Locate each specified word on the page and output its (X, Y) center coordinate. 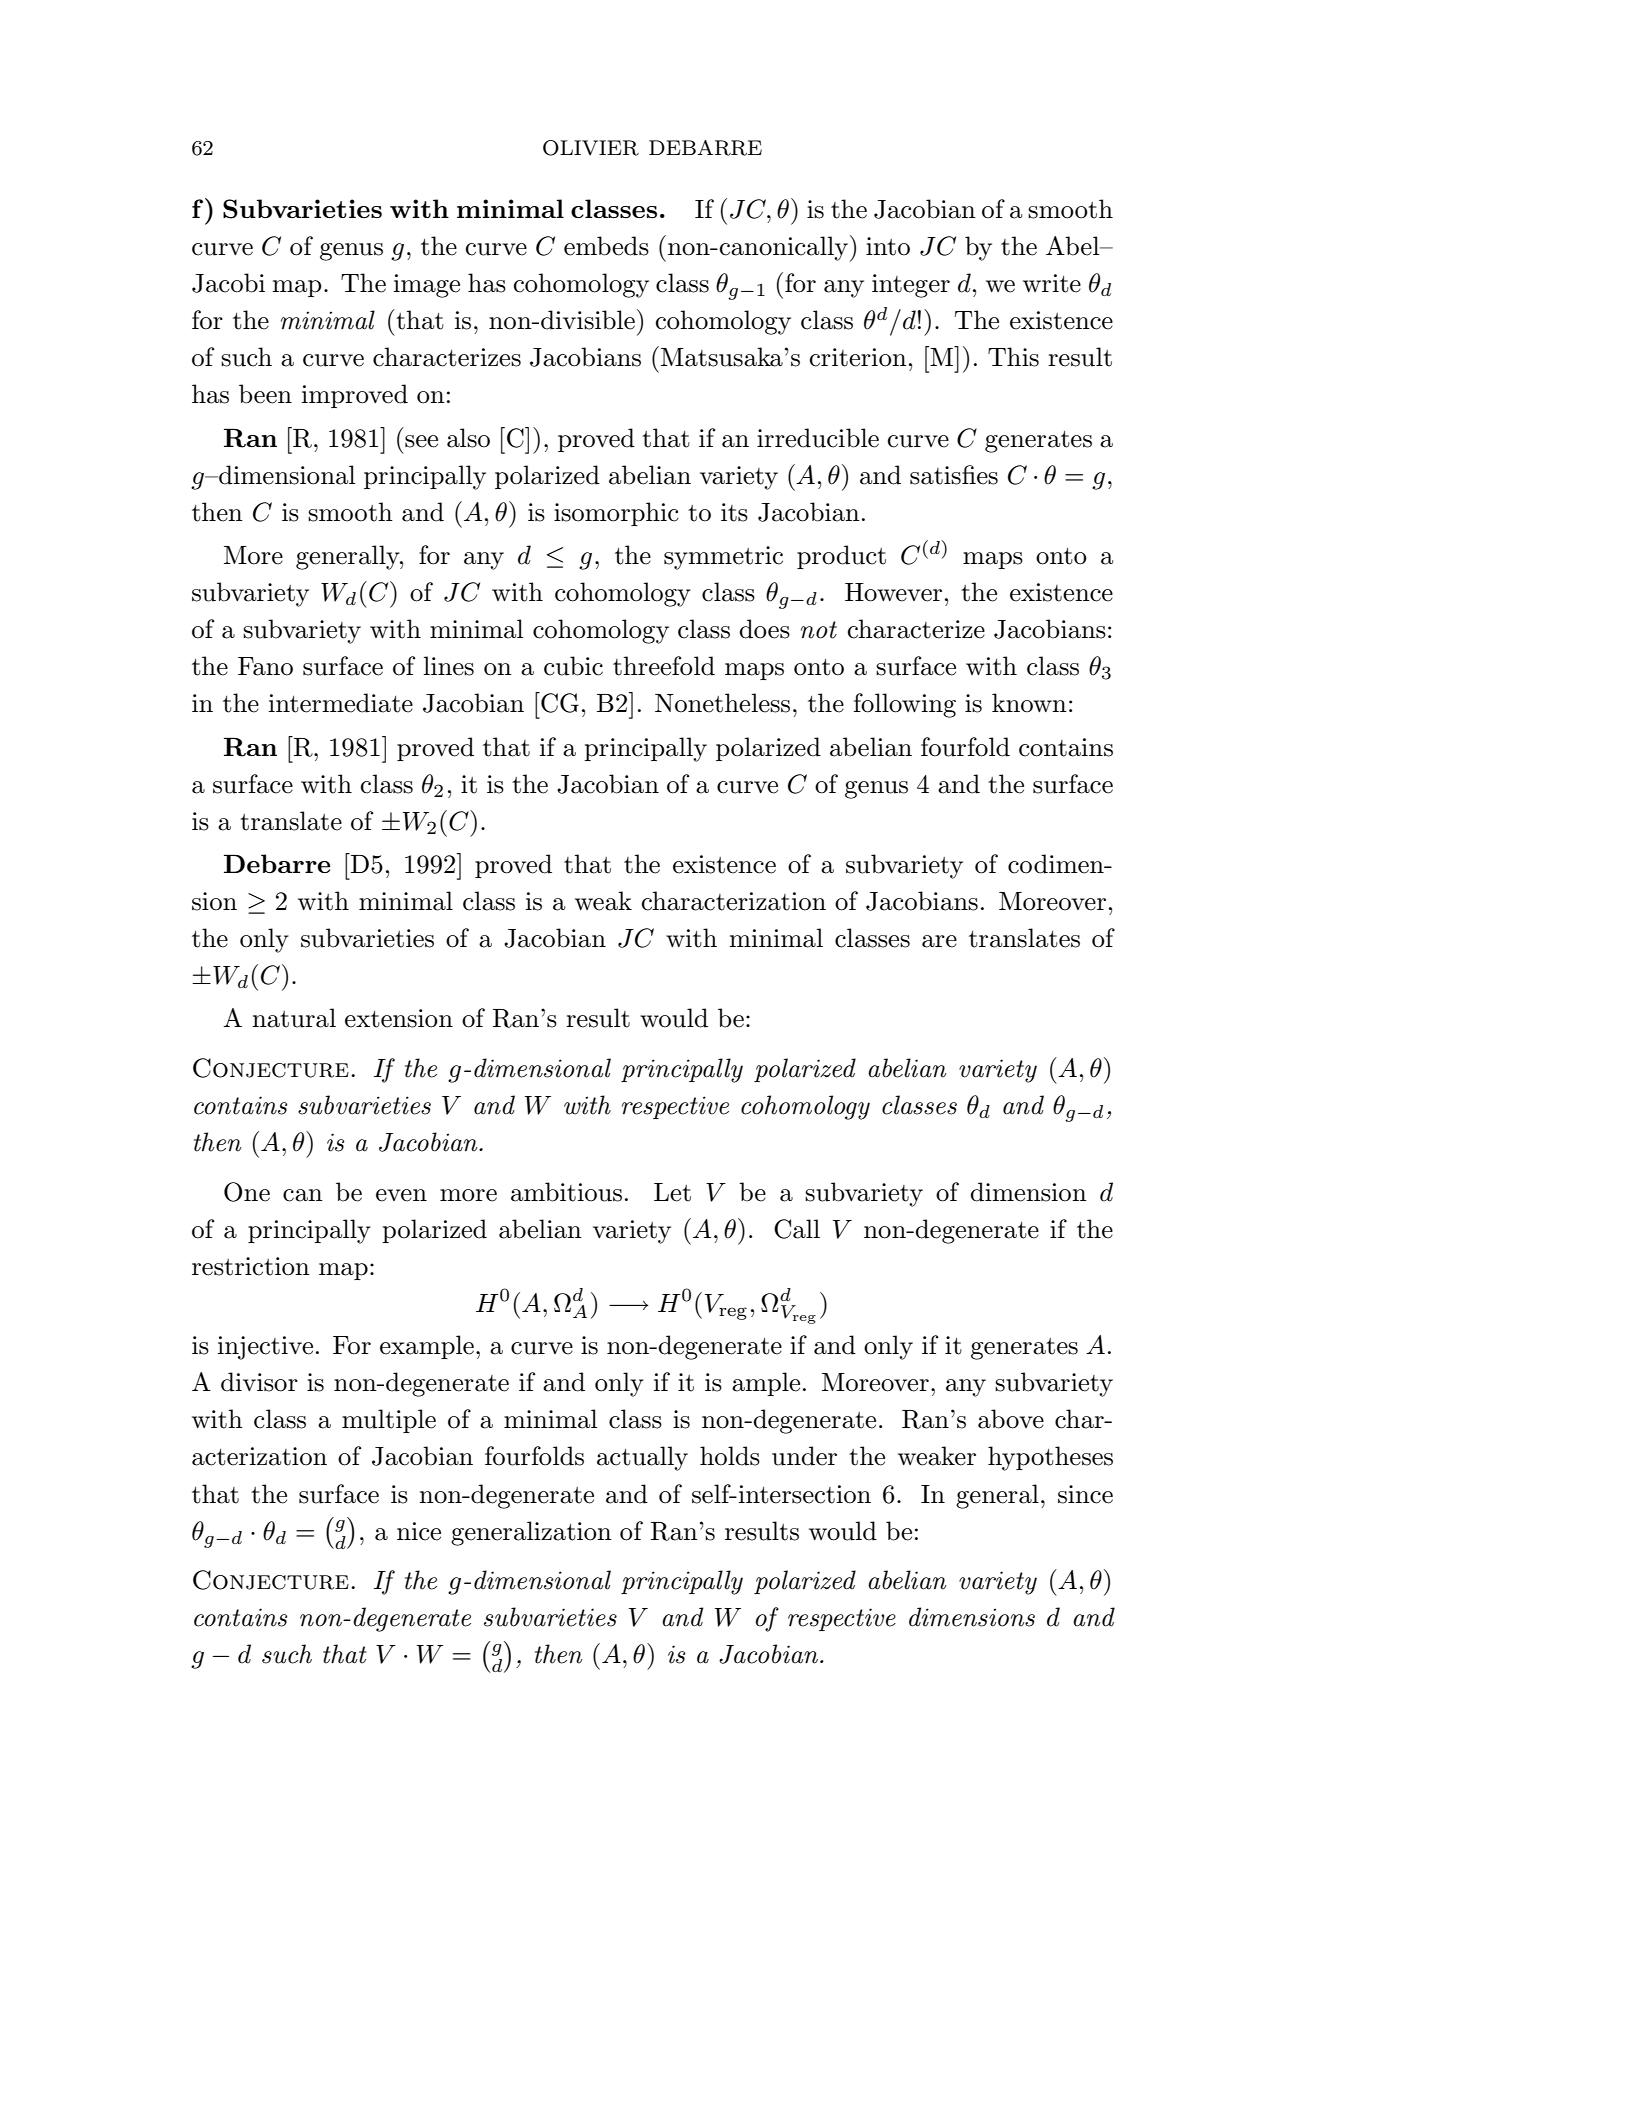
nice (419, 1531)
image (426, 286)
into (888, 246)
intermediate (340, 703)
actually (642, 1458)
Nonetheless (722, 703)
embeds (606, 246)
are (939, 941)
